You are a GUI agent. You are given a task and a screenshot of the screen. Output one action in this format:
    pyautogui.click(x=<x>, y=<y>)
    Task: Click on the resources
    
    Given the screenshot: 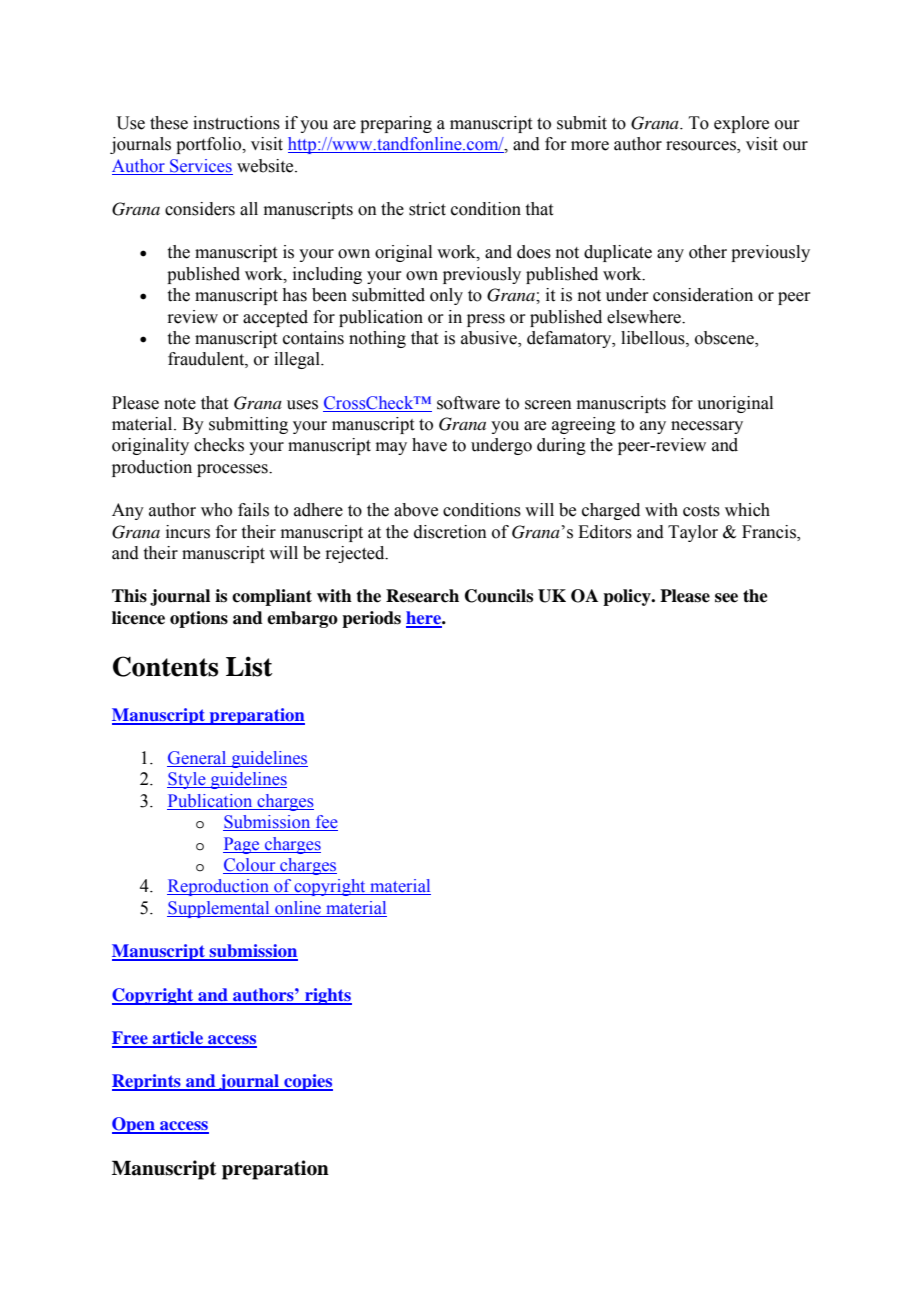 What is the action you would take?
    pyautogui.click(x=702, y=147)
